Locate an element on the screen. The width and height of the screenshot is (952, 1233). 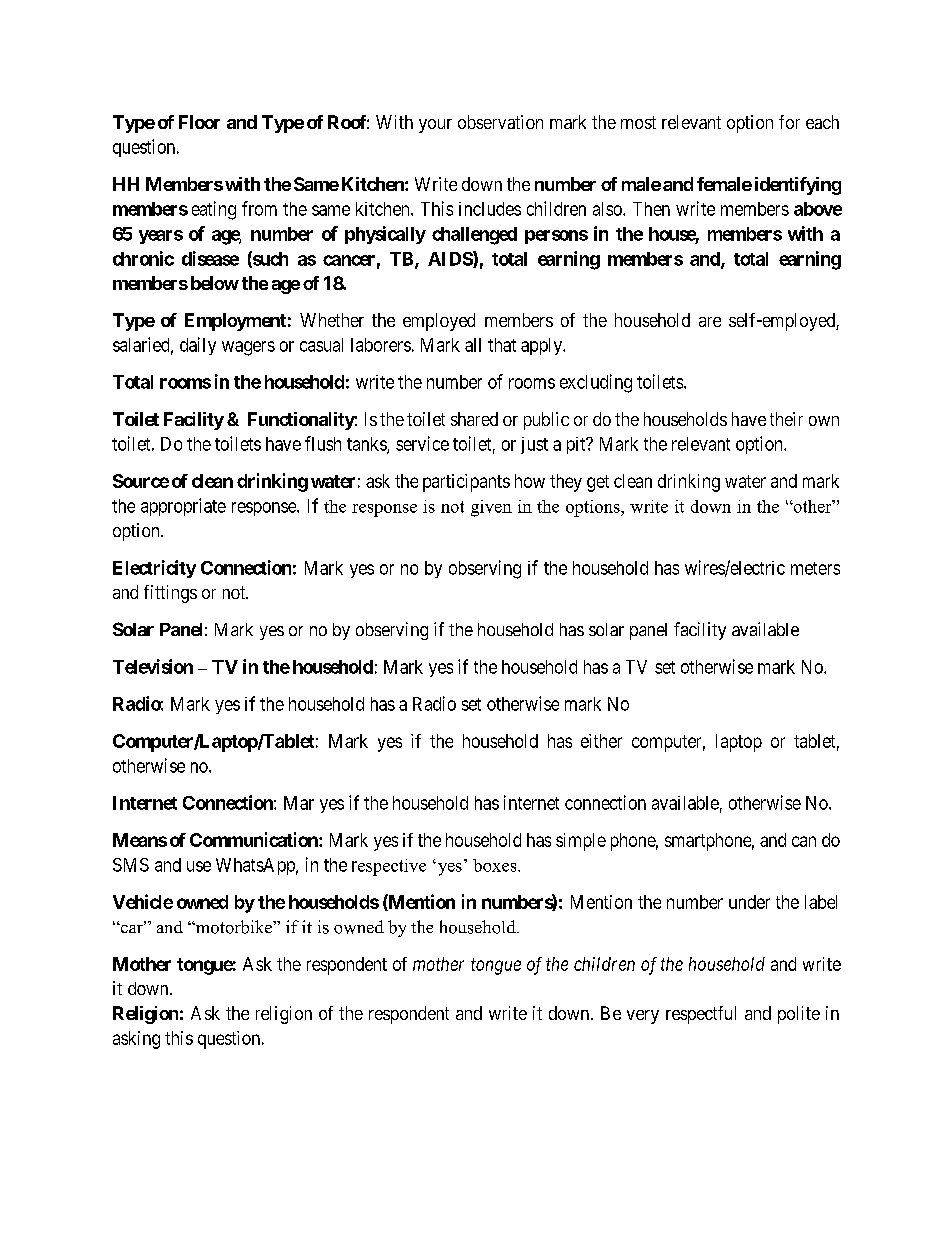
Floor is located at coordinates (199, 122).
